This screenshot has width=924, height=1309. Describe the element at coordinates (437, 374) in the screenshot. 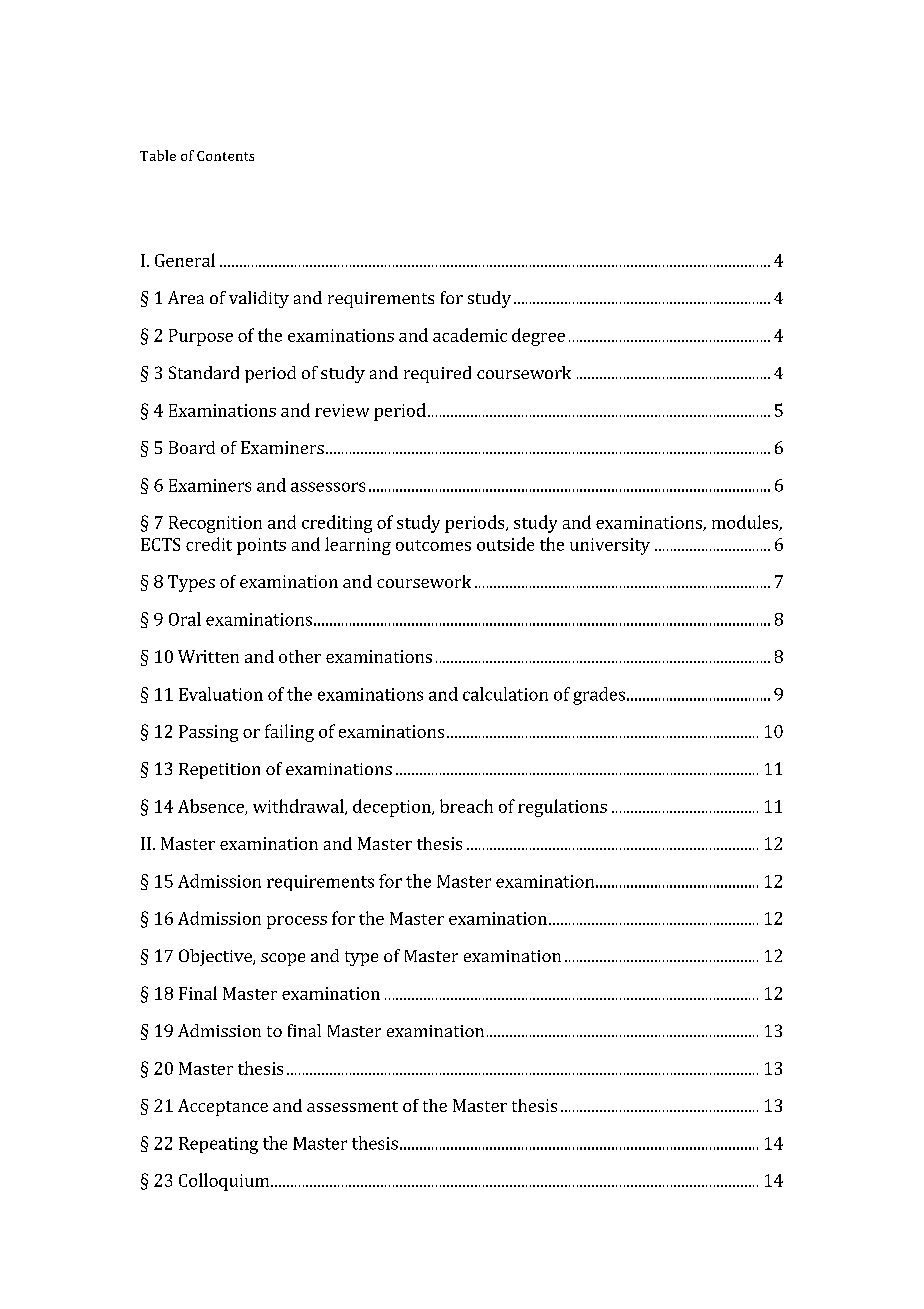

I see `required` at that location.
